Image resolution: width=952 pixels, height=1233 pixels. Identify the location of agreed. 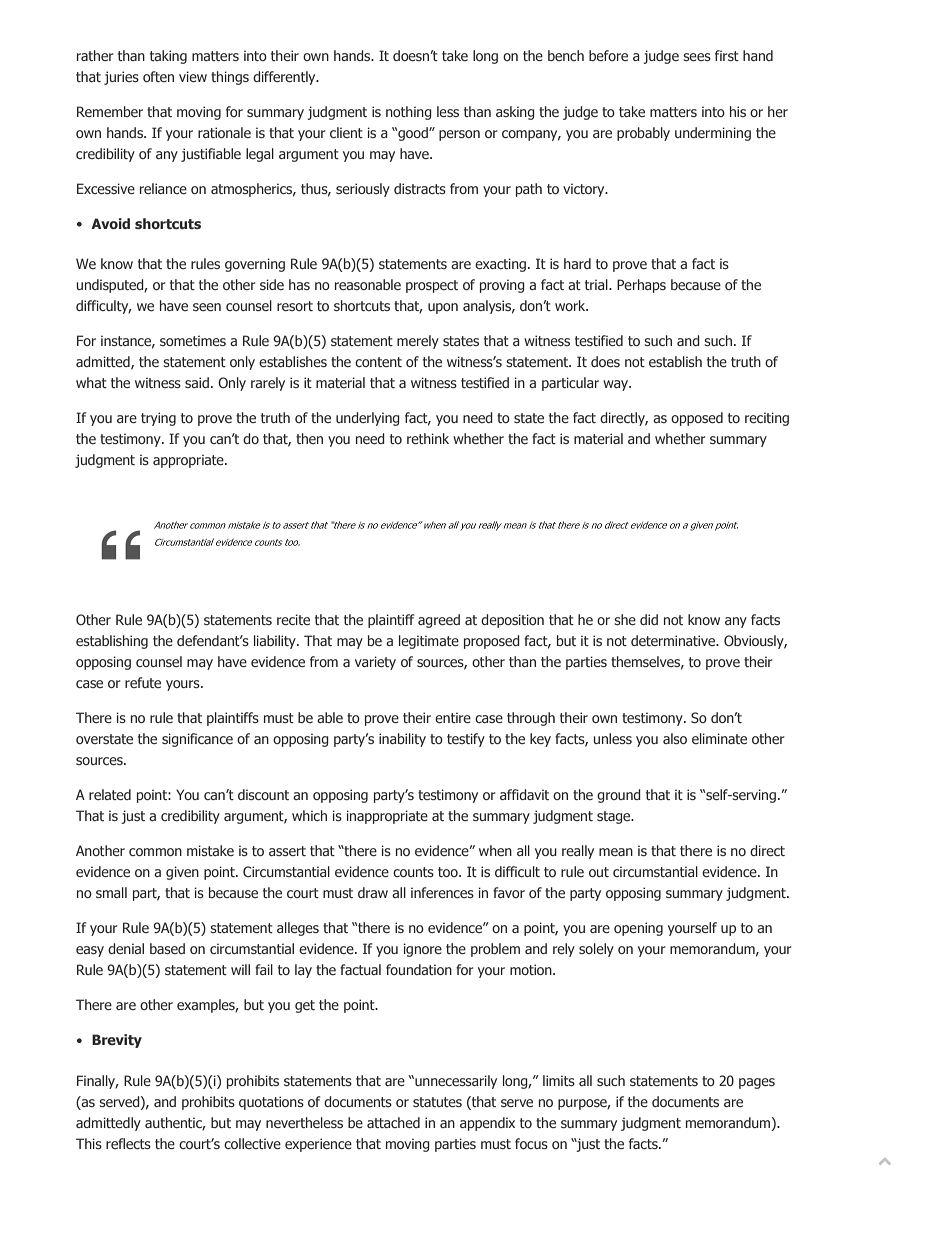
(439, 621).
